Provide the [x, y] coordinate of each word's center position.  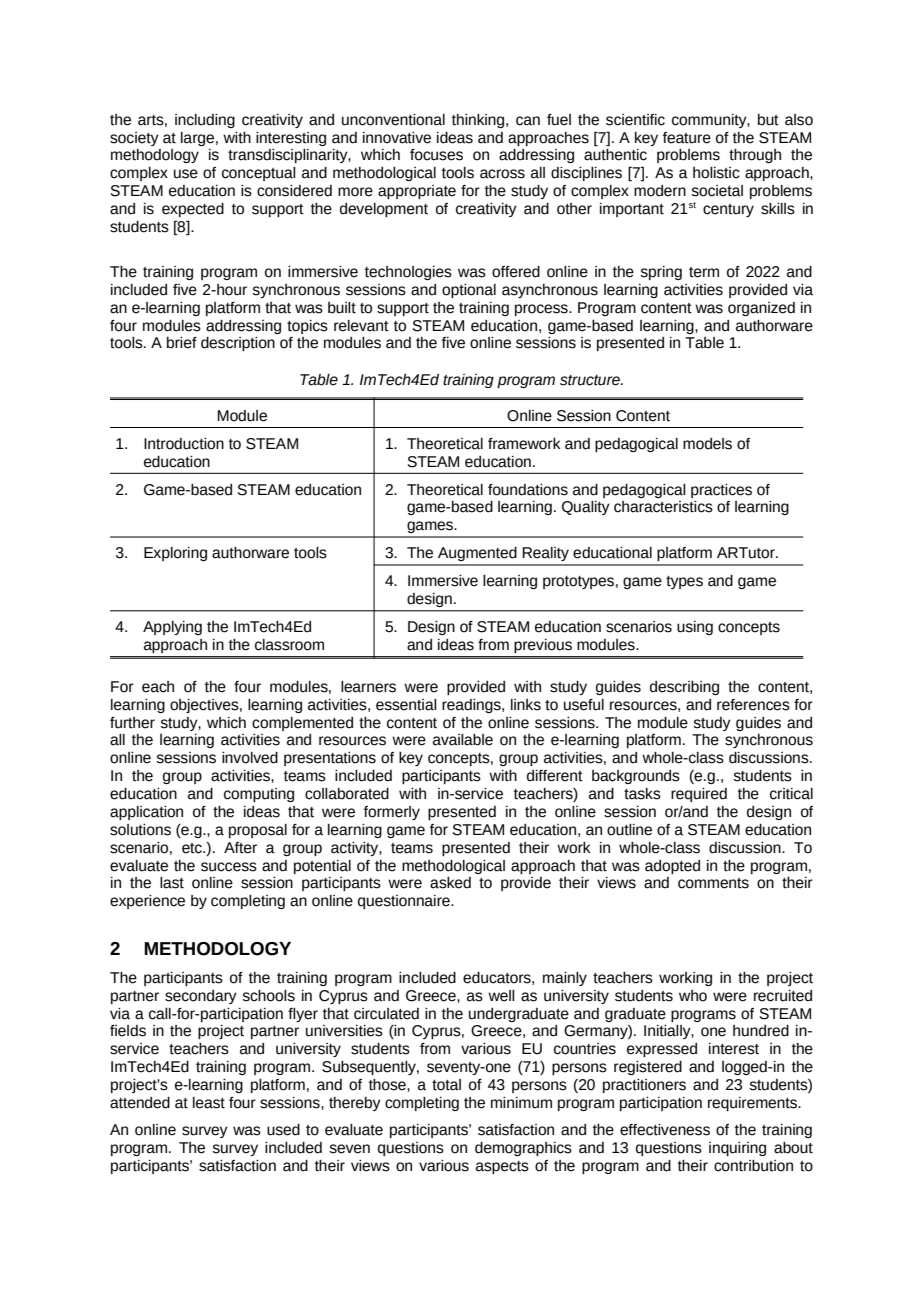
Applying [172, 628]
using [695, 628]
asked [450, 883]
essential [406, 705]
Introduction [184, 444]
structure [591, 380]
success [229, 867]
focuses [436, 155]
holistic [716, 173]
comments [713, 883]
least [209, 1103]
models [707, 444]
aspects [502, 1167]
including [205, 121]
